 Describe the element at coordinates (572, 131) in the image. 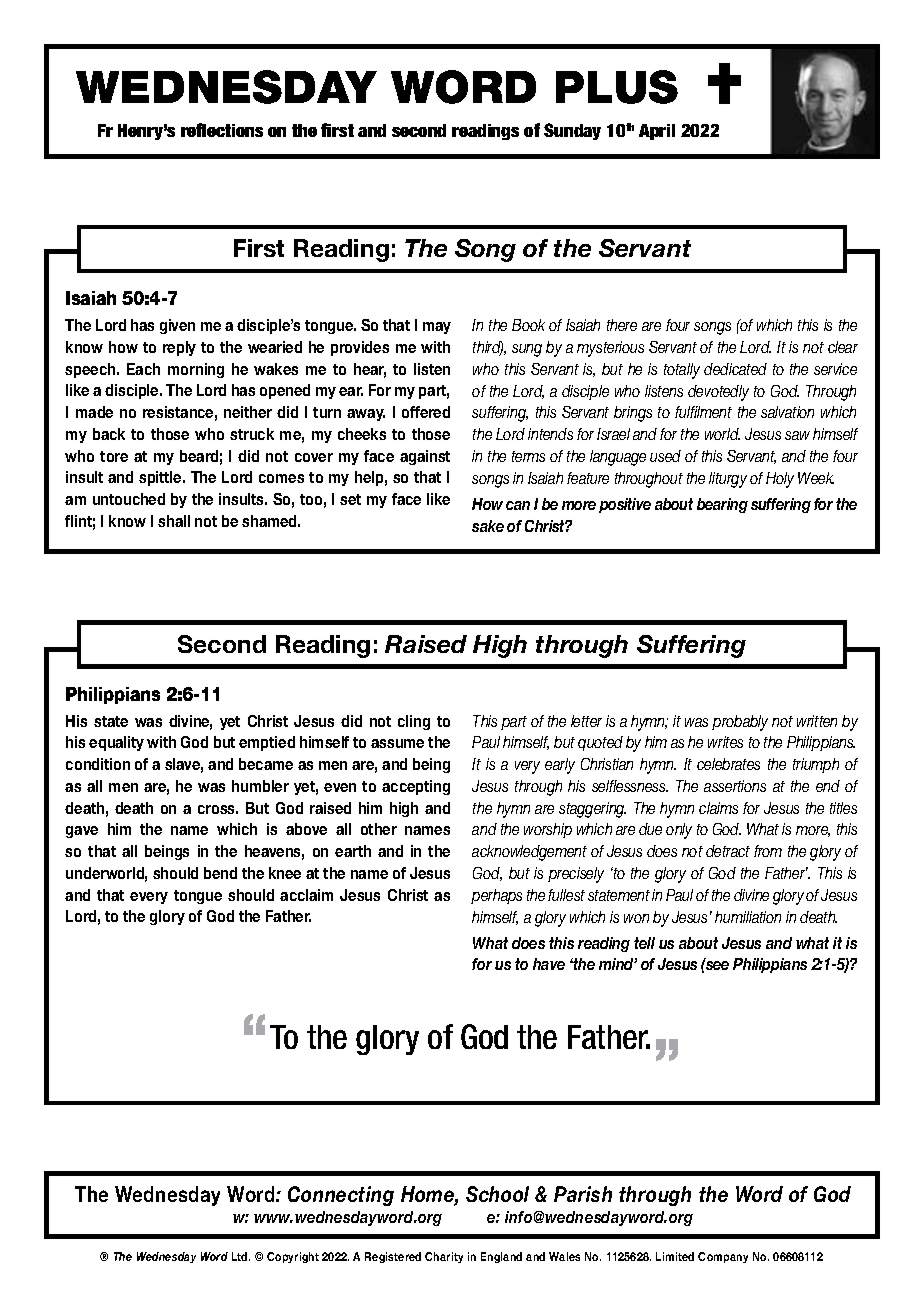

I see `Sunday` at that location.
